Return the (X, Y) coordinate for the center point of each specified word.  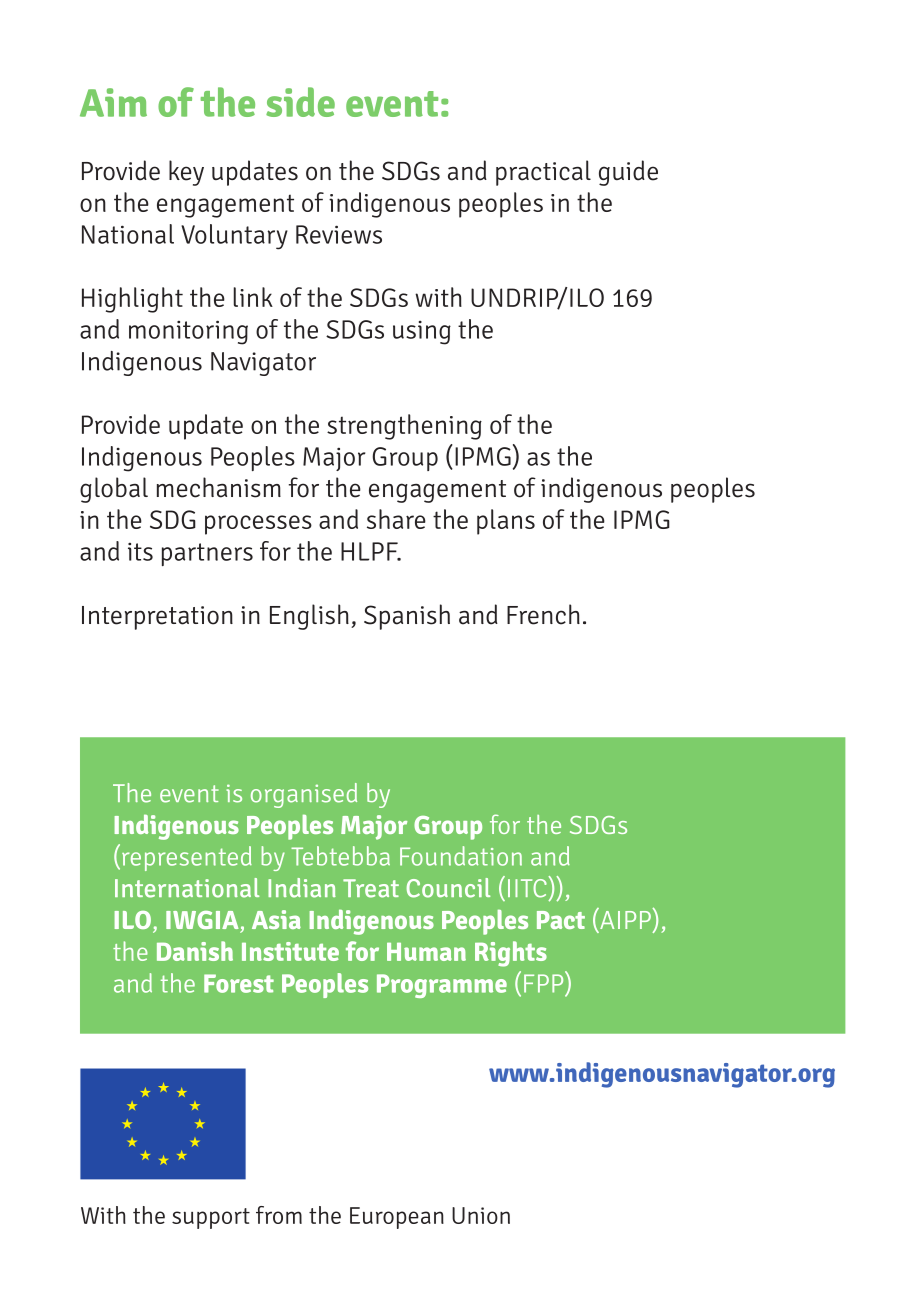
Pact (561, 920)
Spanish (407, 617)
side (300, 102)
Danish (195, 951)
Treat (371, 888)
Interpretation (157, 618)
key (186, 173)
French (543, 614)
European (397, 1218)
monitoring (188, 332)
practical (543, 173)
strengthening (404, 427)
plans (506, 522)
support (211, 1218)
